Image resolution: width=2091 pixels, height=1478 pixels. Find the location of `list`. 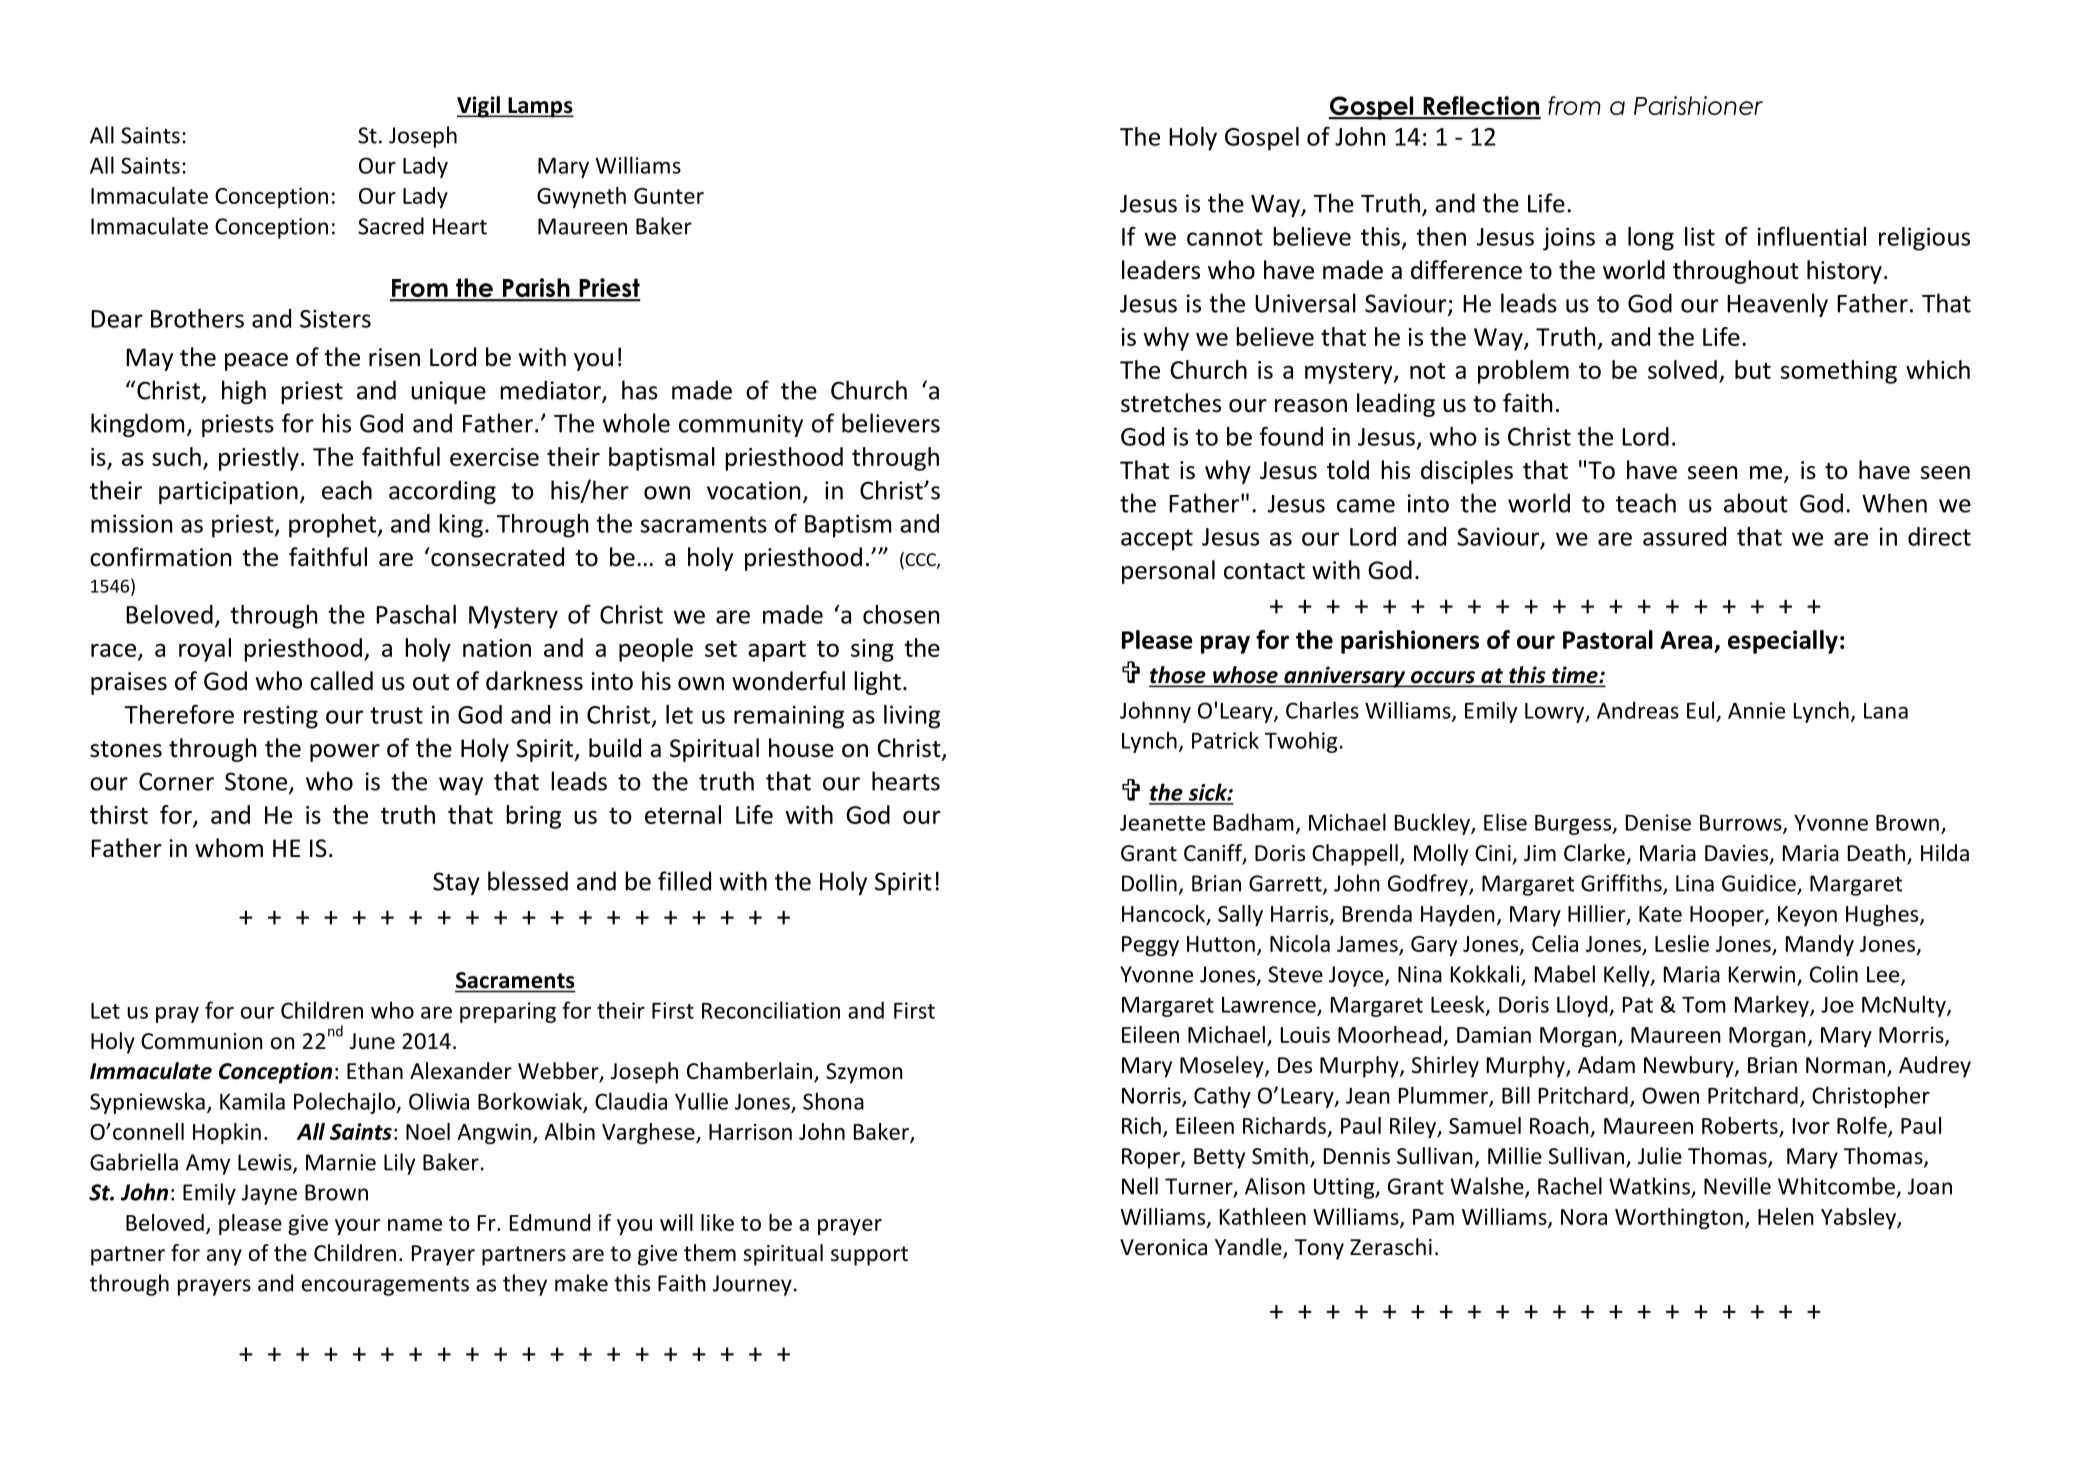

list is located at coordinates (1700, 236).
